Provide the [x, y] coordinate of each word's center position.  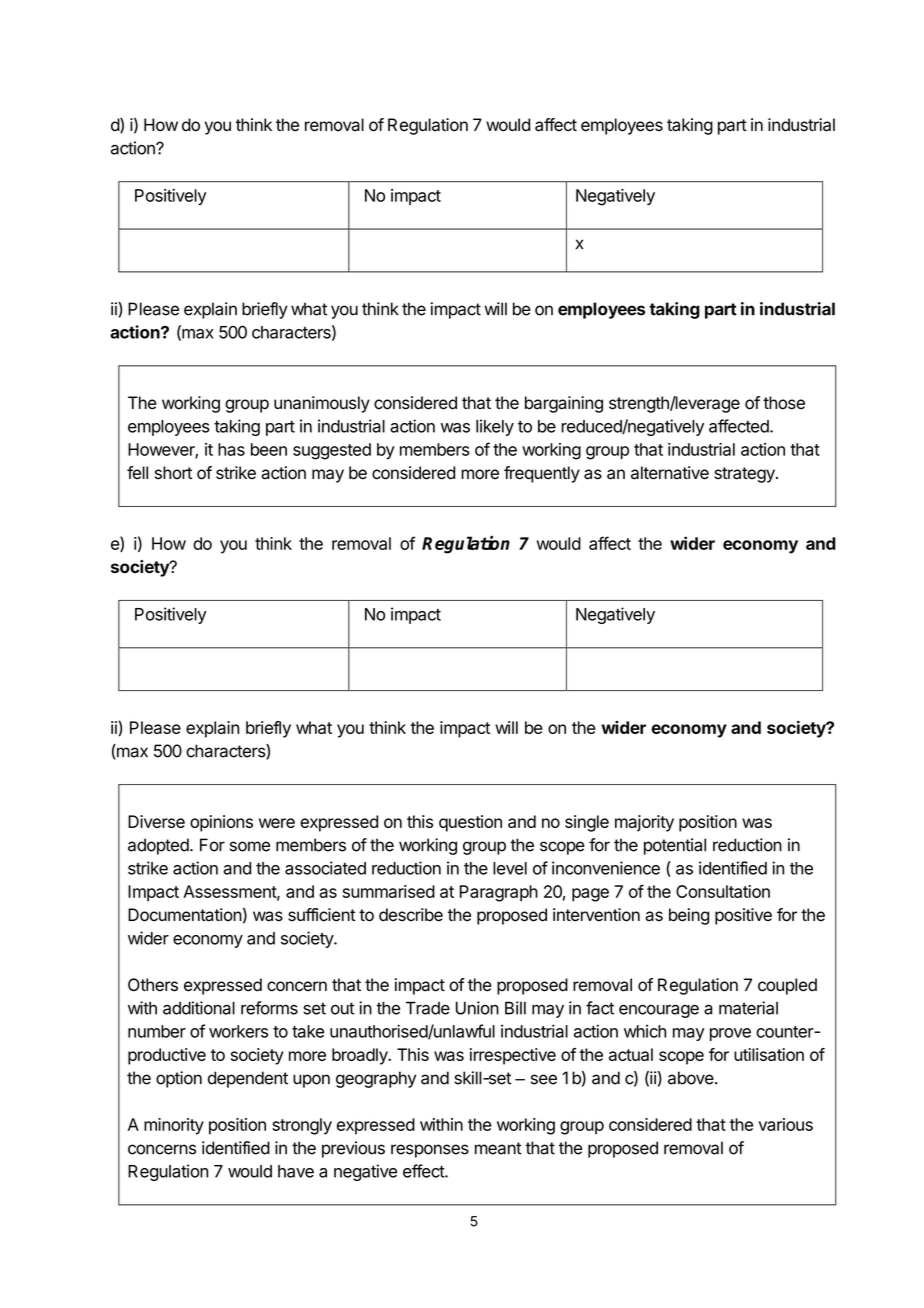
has [231, 449]
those [784, 403]
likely [495, 427]
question [470, 823]
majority [644, 823]
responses [430, 1151]
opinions [221, 823]
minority [174, 1126]
